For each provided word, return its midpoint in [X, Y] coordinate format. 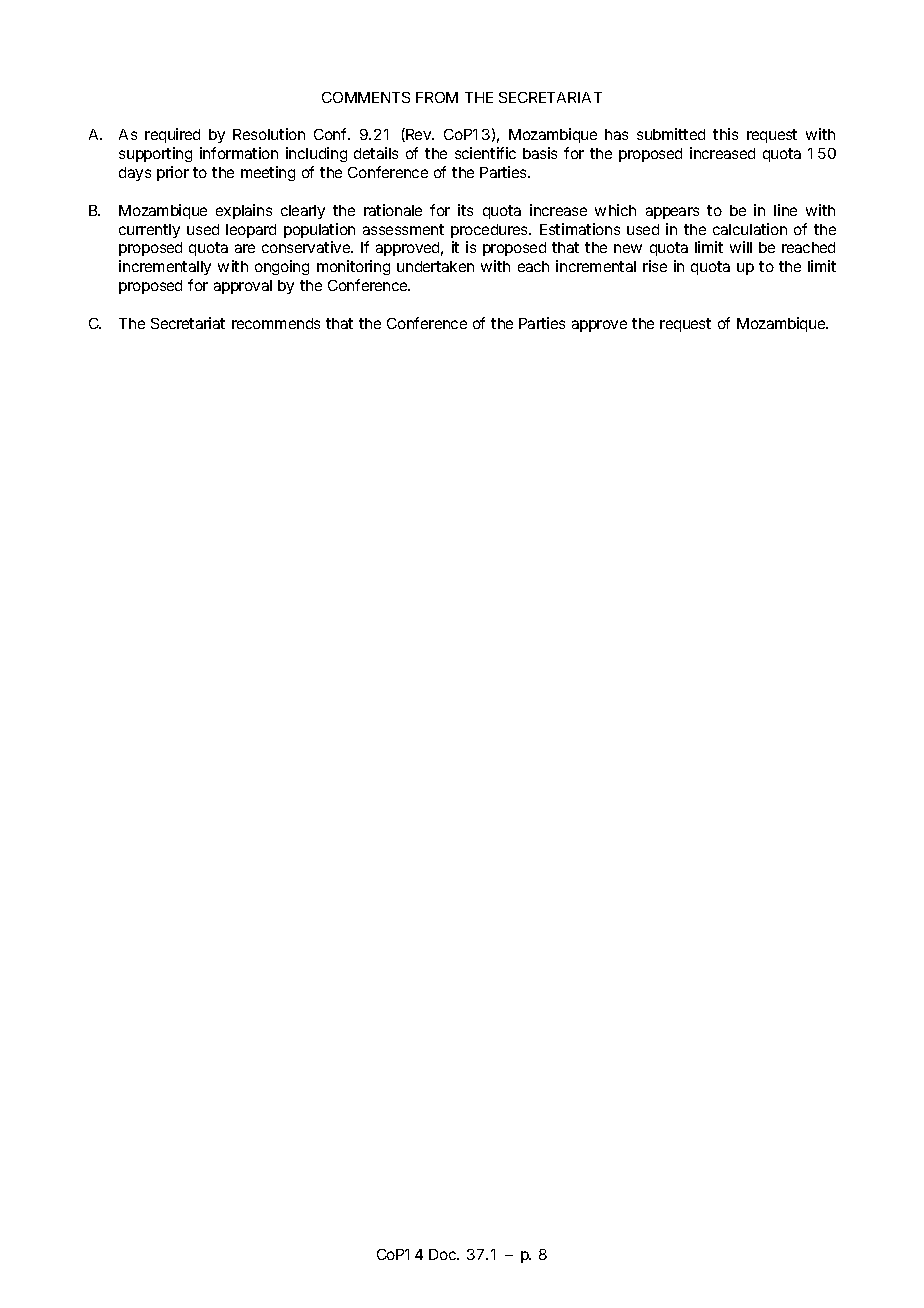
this [725, 134]
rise [655, 266]
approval [243, 287]
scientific [485, 153]
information [239, 153]
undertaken [435, 266]
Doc [444, 1254]
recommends [276, 323]
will [741, 247]
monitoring [353, 267]
